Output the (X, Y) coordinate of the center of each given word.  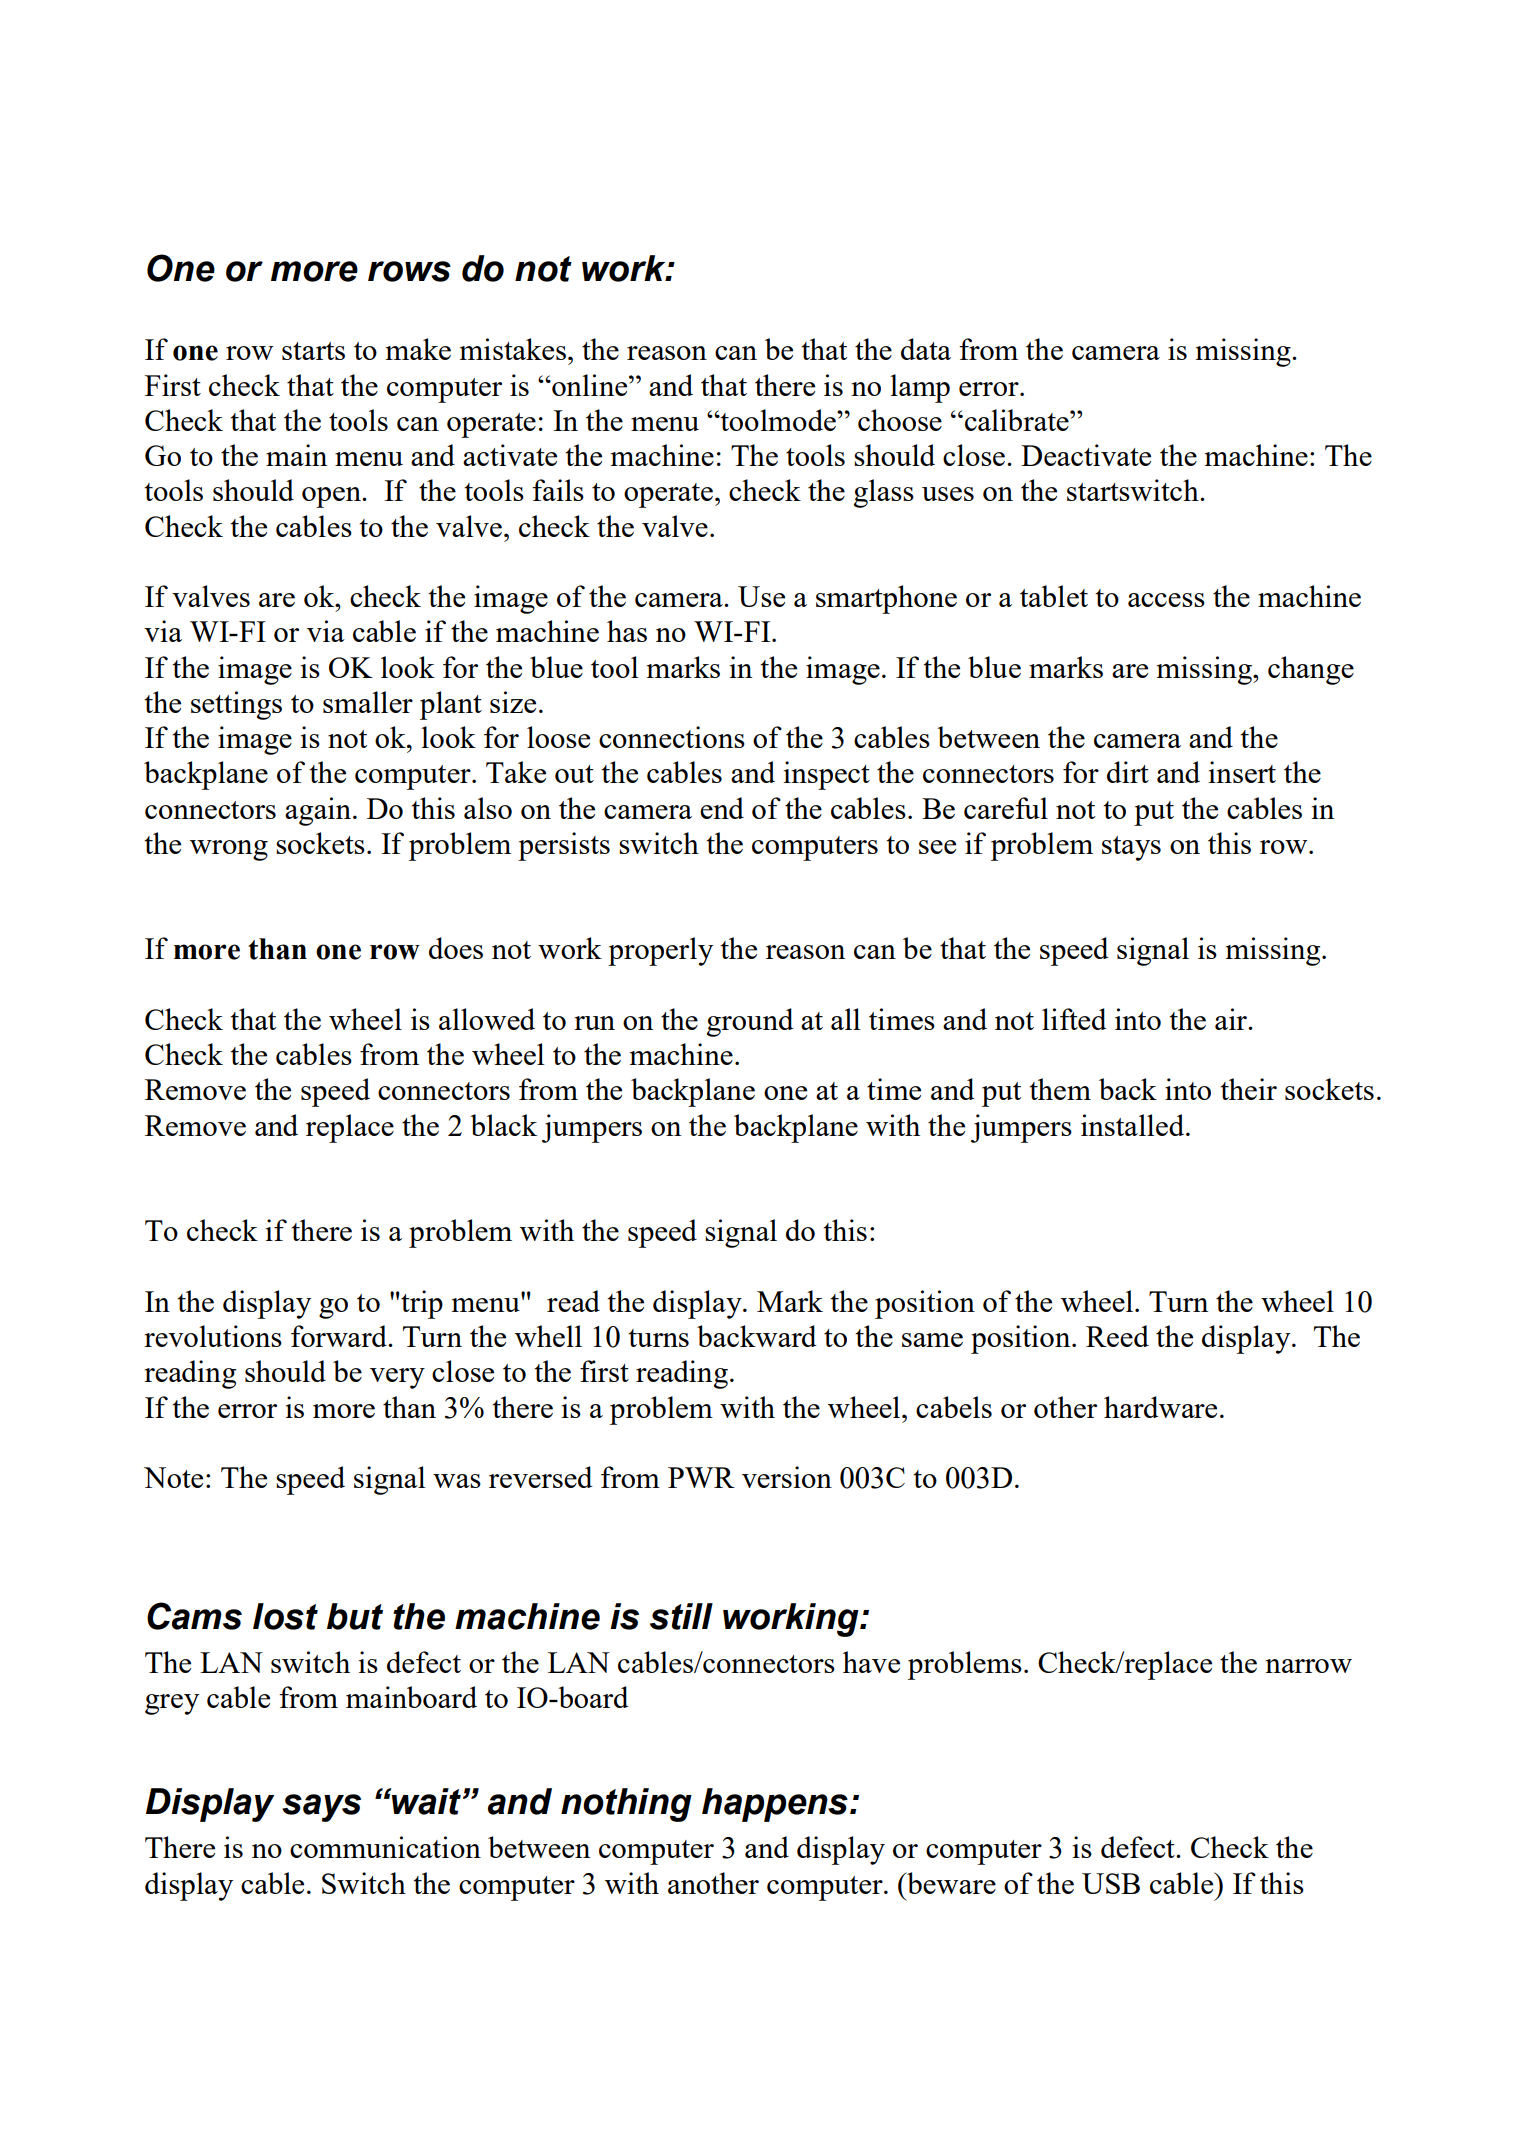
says (321, 1808)
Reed (1117, 1336)
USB (1111, 1883)
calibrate (1018, 420)
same (932, 1340)
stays (1131, 848)
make (418, 349)
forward (340, 1336)
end (722, 808)
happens (775, 1805)
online (590, 385)
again (318, 811)
